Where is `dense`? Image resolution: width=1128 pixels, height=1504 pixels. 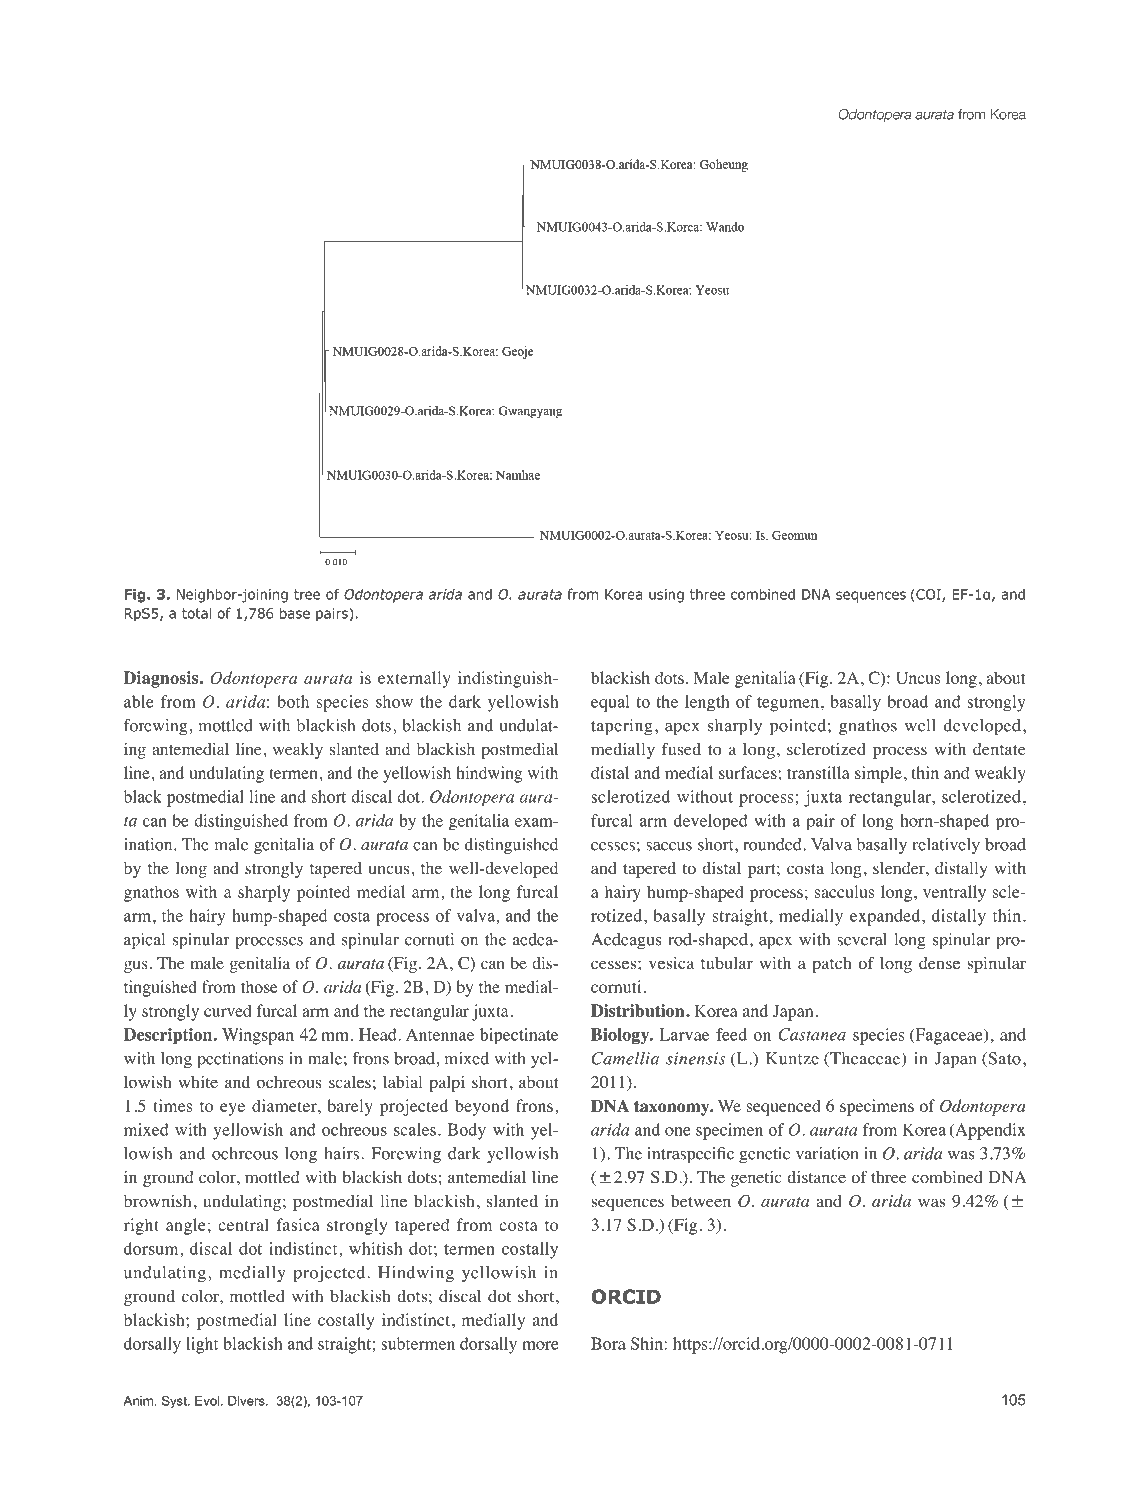 dense is located at coordinates (939, 963).
